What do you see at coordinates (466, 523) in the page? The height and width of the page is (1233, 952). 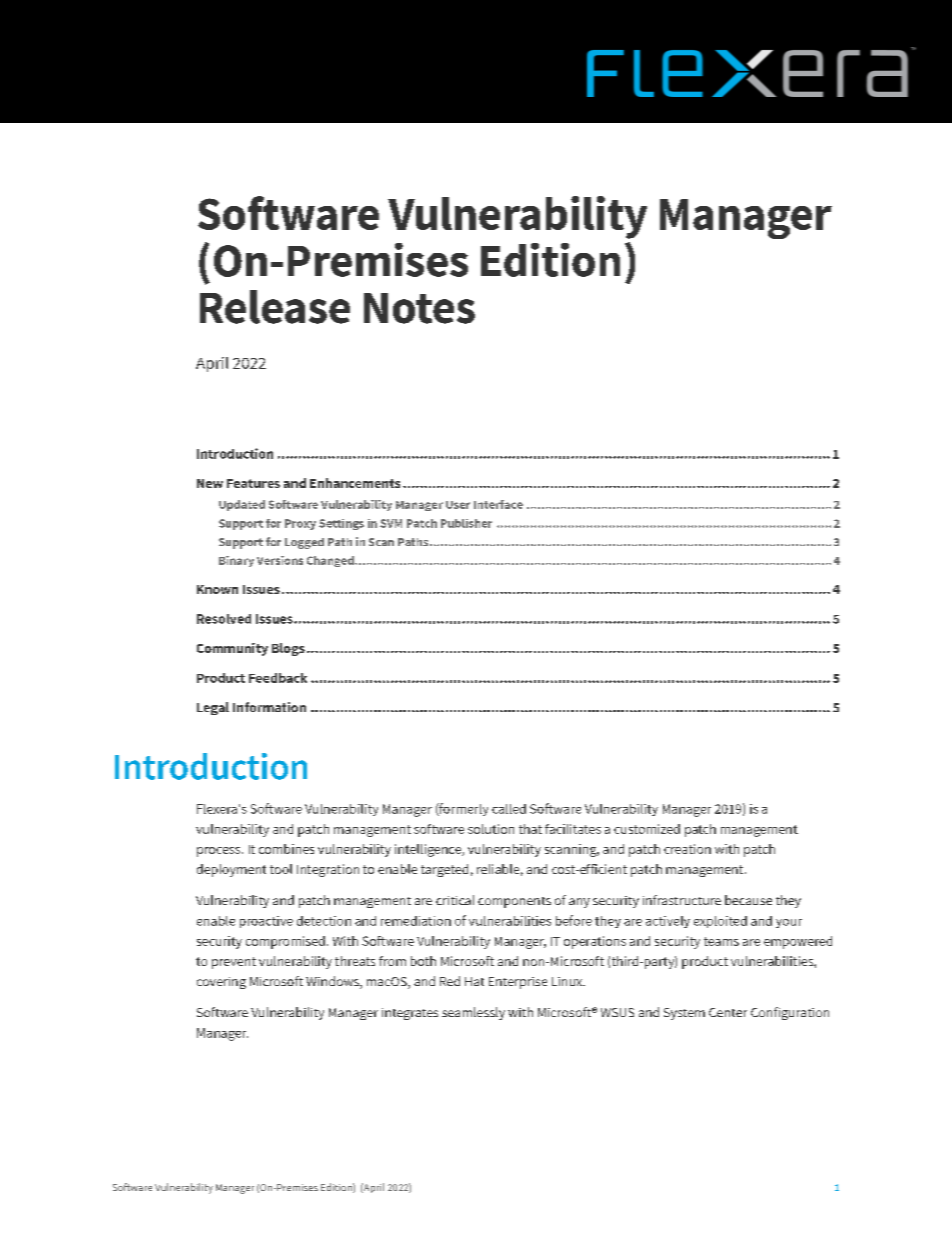 I see `Publisher` at bounding box center [466, 523].
